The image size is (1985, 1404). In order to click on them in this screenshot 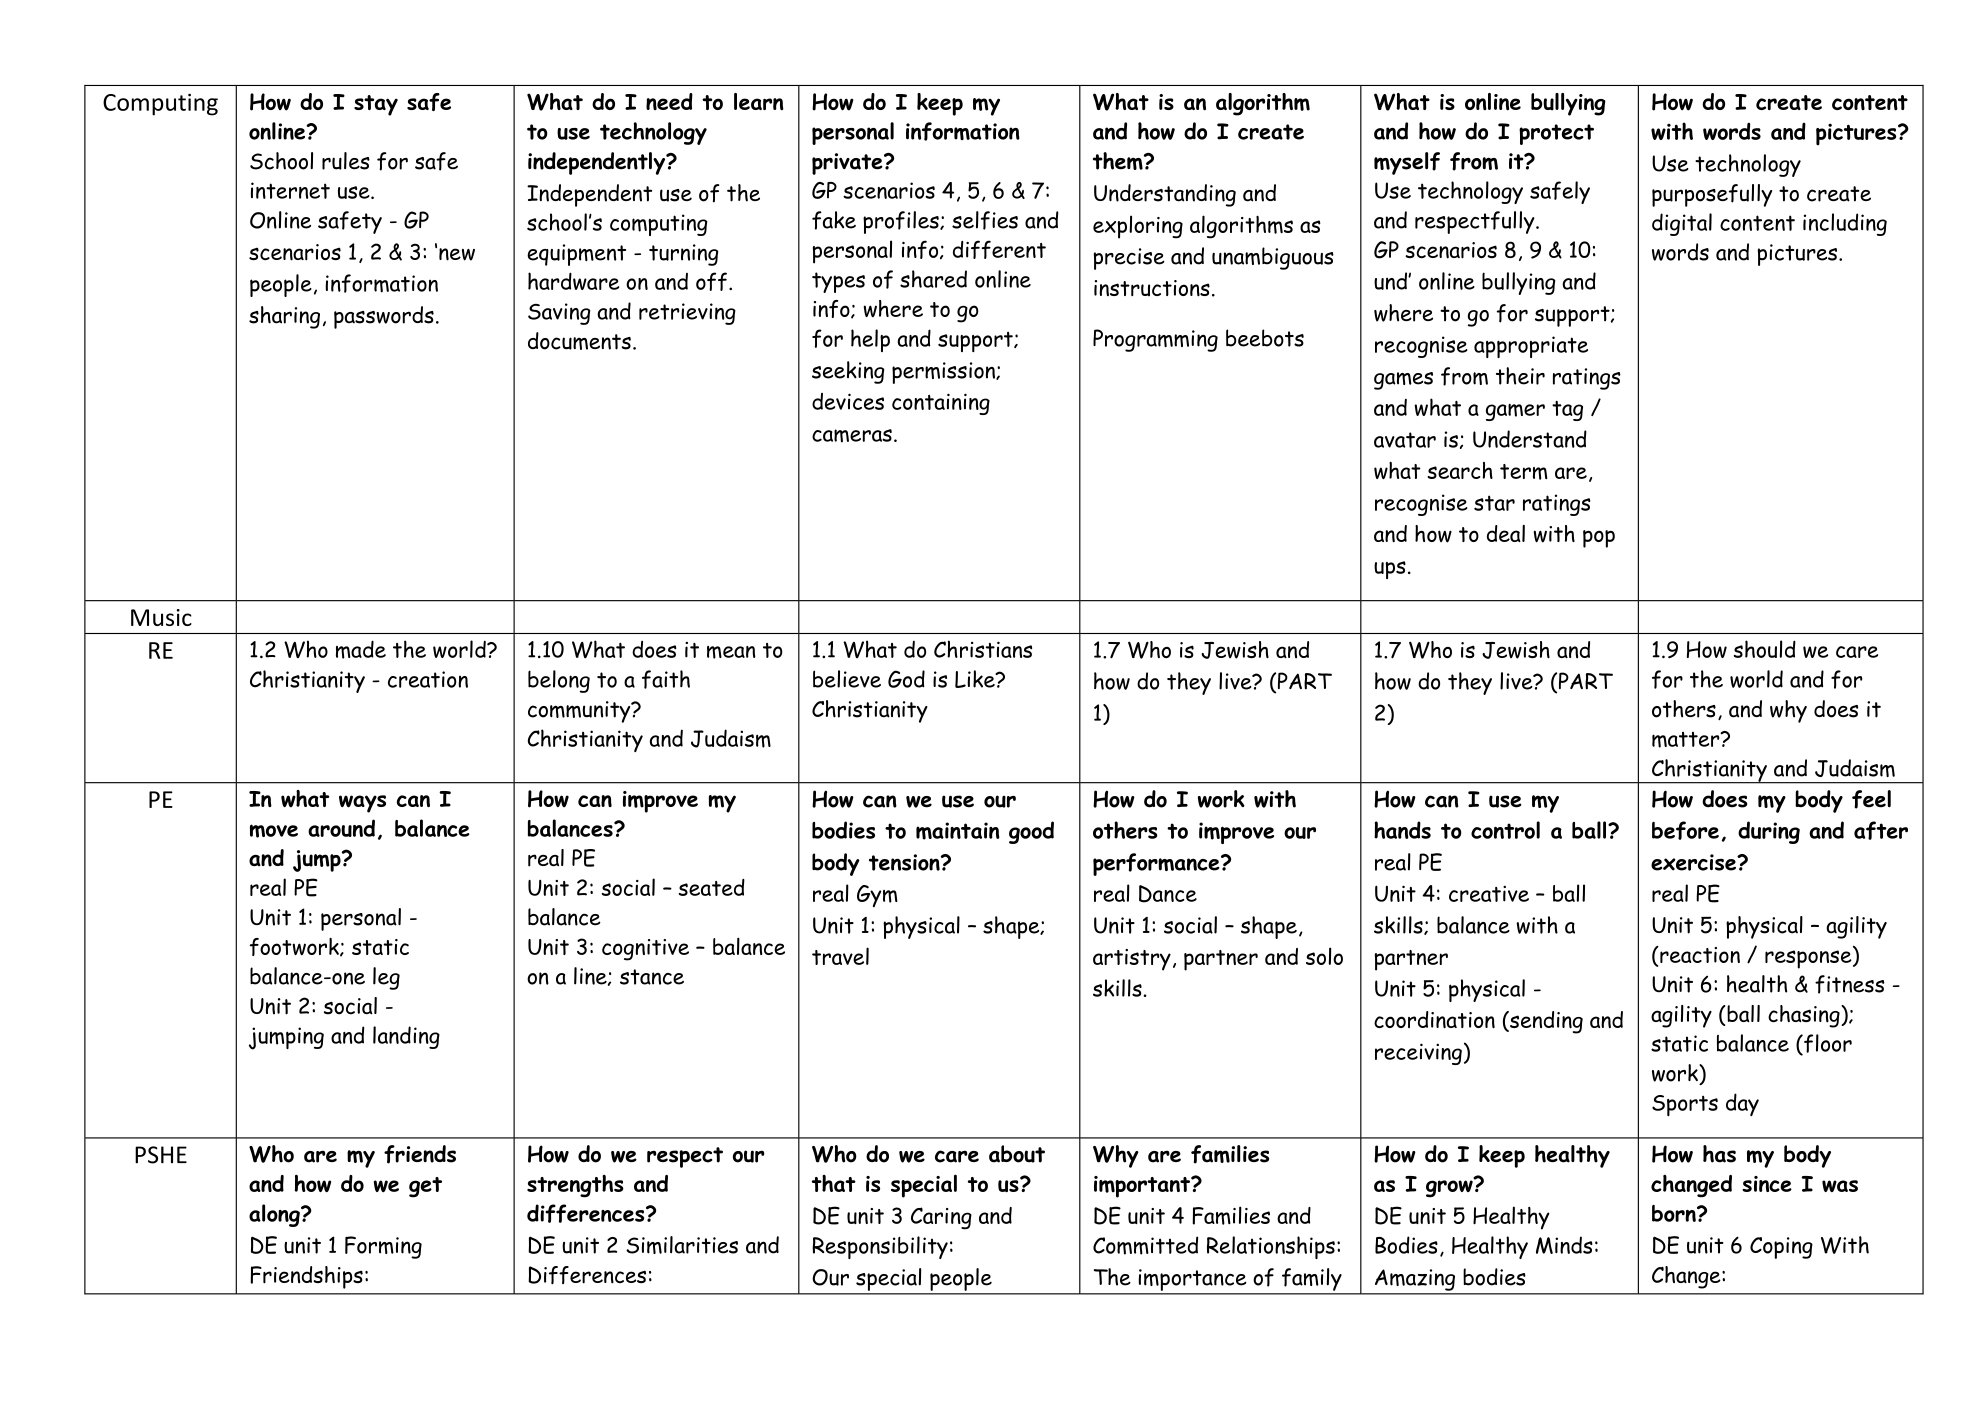, I will do `click(1119, 161)`.
